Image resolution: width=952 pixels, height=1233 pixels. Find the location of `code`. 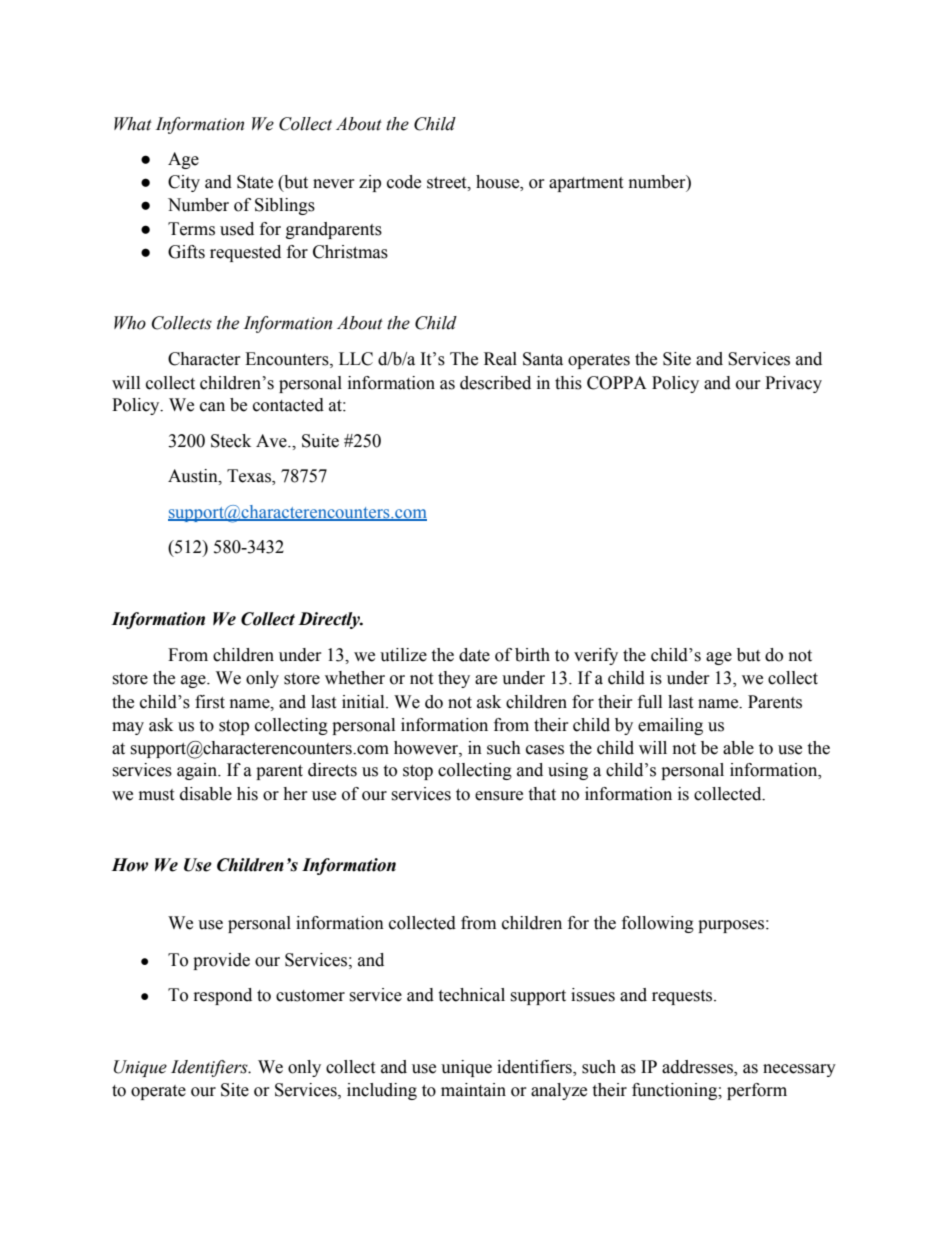

code is located at coordinates (404, 182).
